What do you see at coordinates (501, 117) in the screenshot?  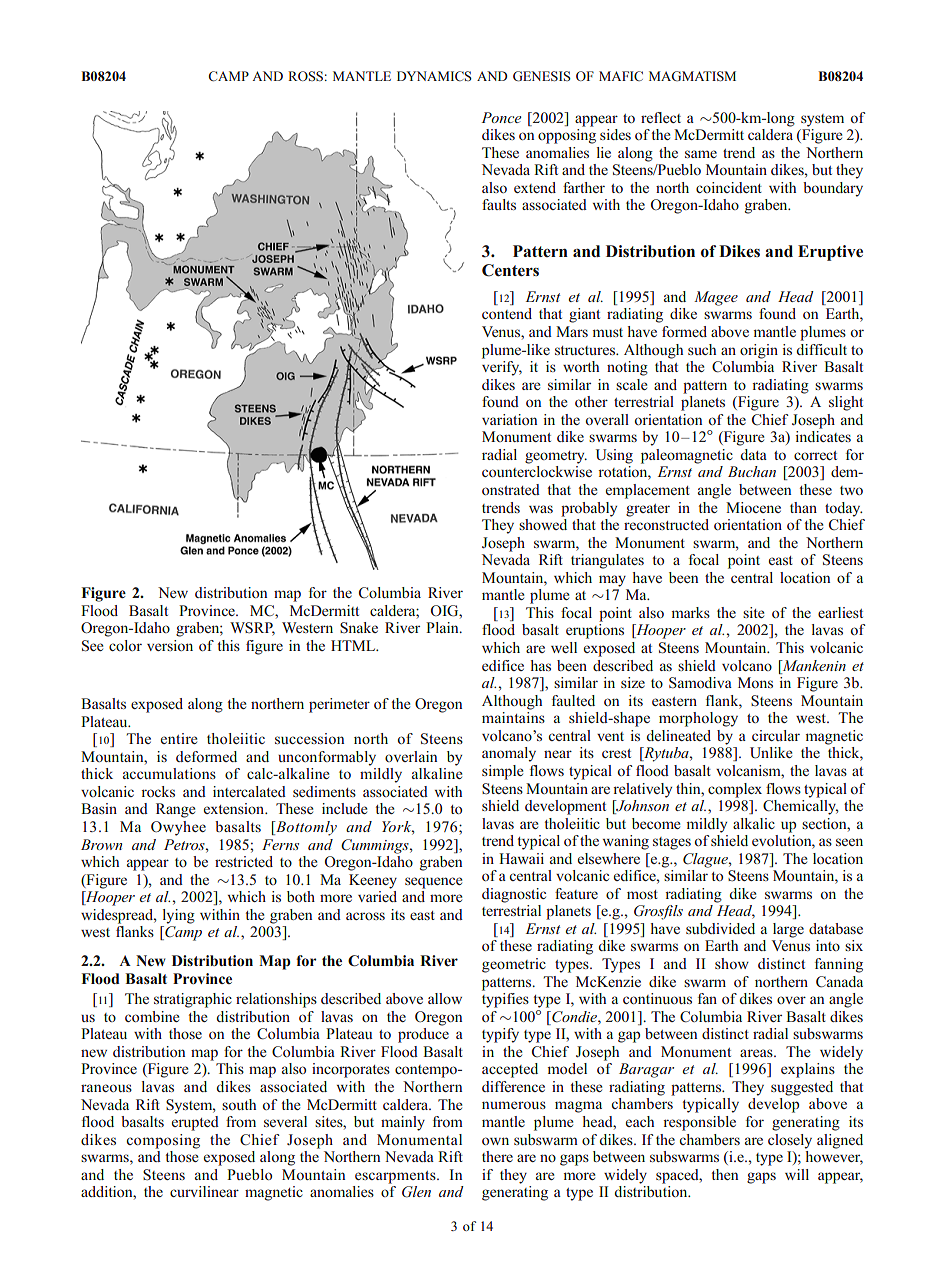 I see `Ponce` at bounding box center [501, 117].
